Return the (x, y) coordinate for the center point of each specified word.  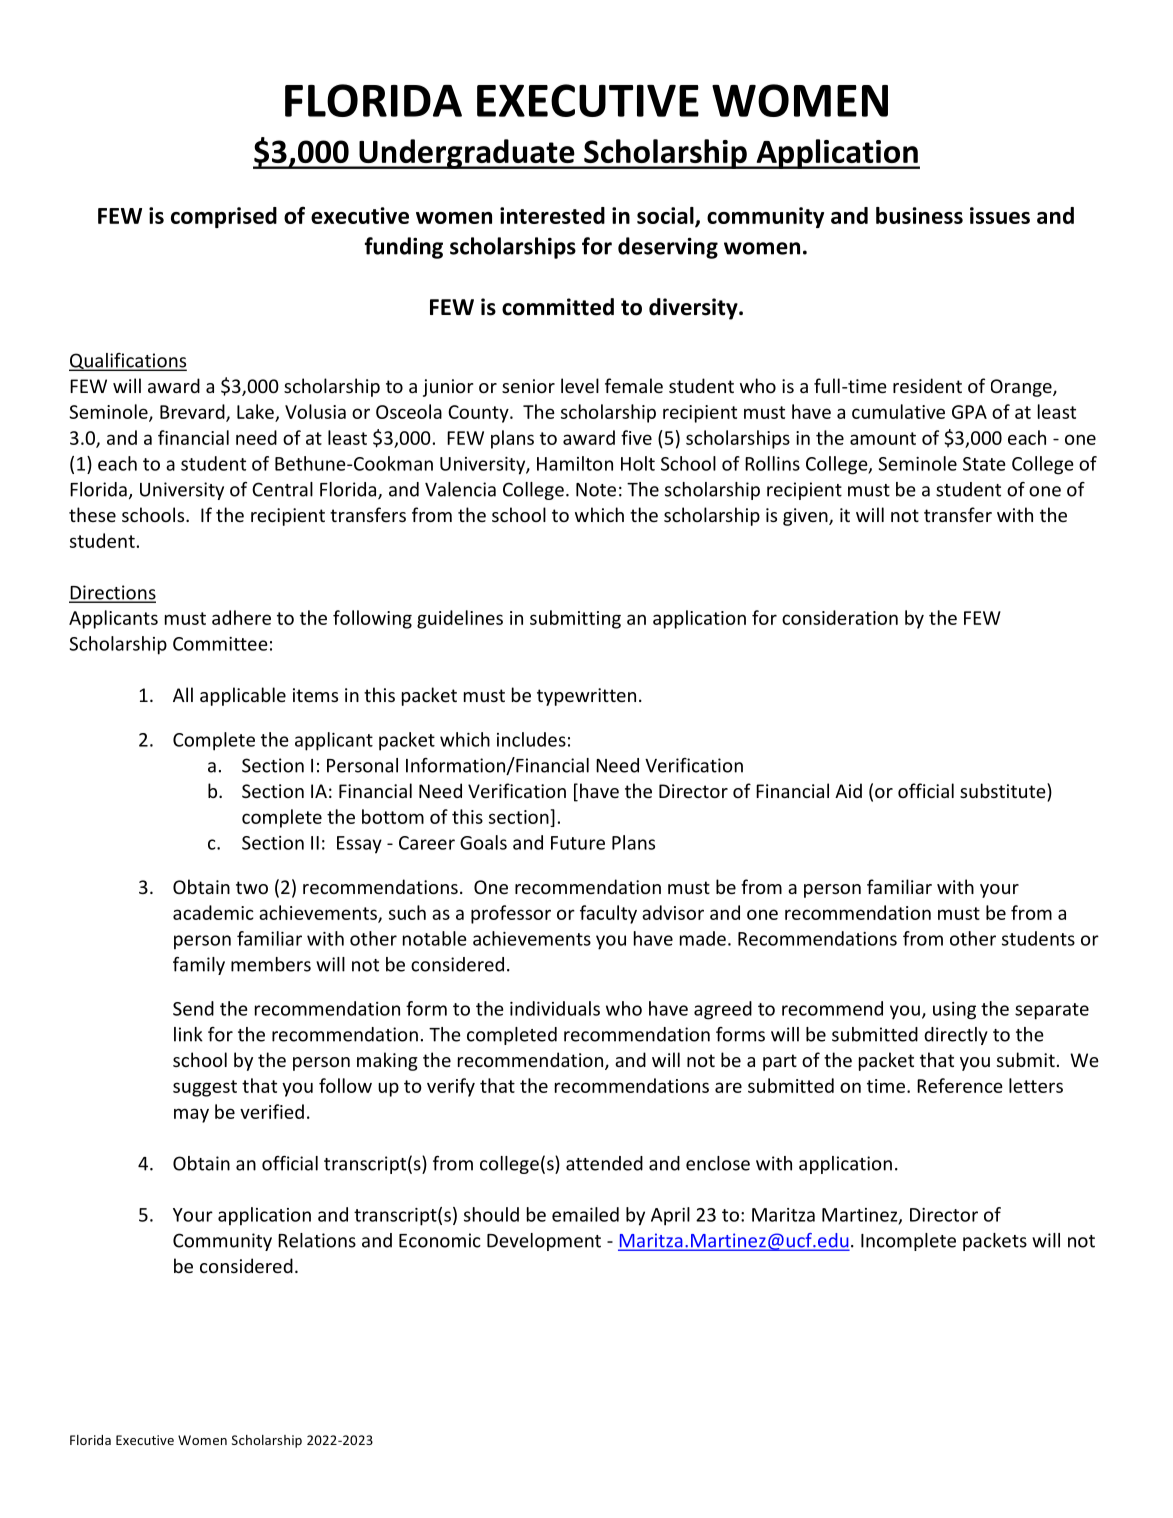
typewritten (586, 697)
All (183, 694)
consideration (840, 617)
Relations (317, 1240)
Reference (960, 1085)
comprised (224, 217)
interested (552, 215)
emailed (585, 1214)
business (919, 215)
